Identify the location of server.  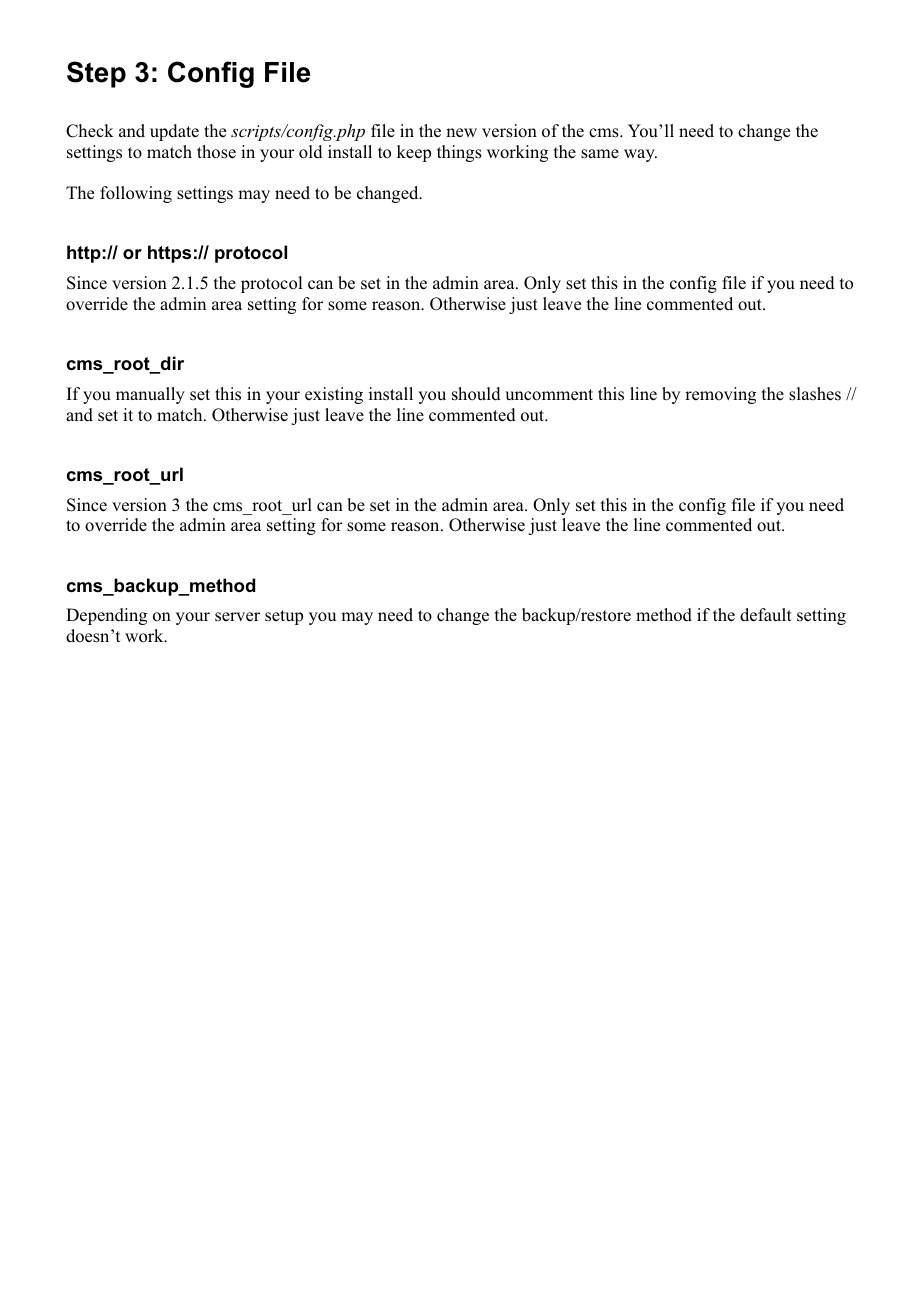
(237, 617).
